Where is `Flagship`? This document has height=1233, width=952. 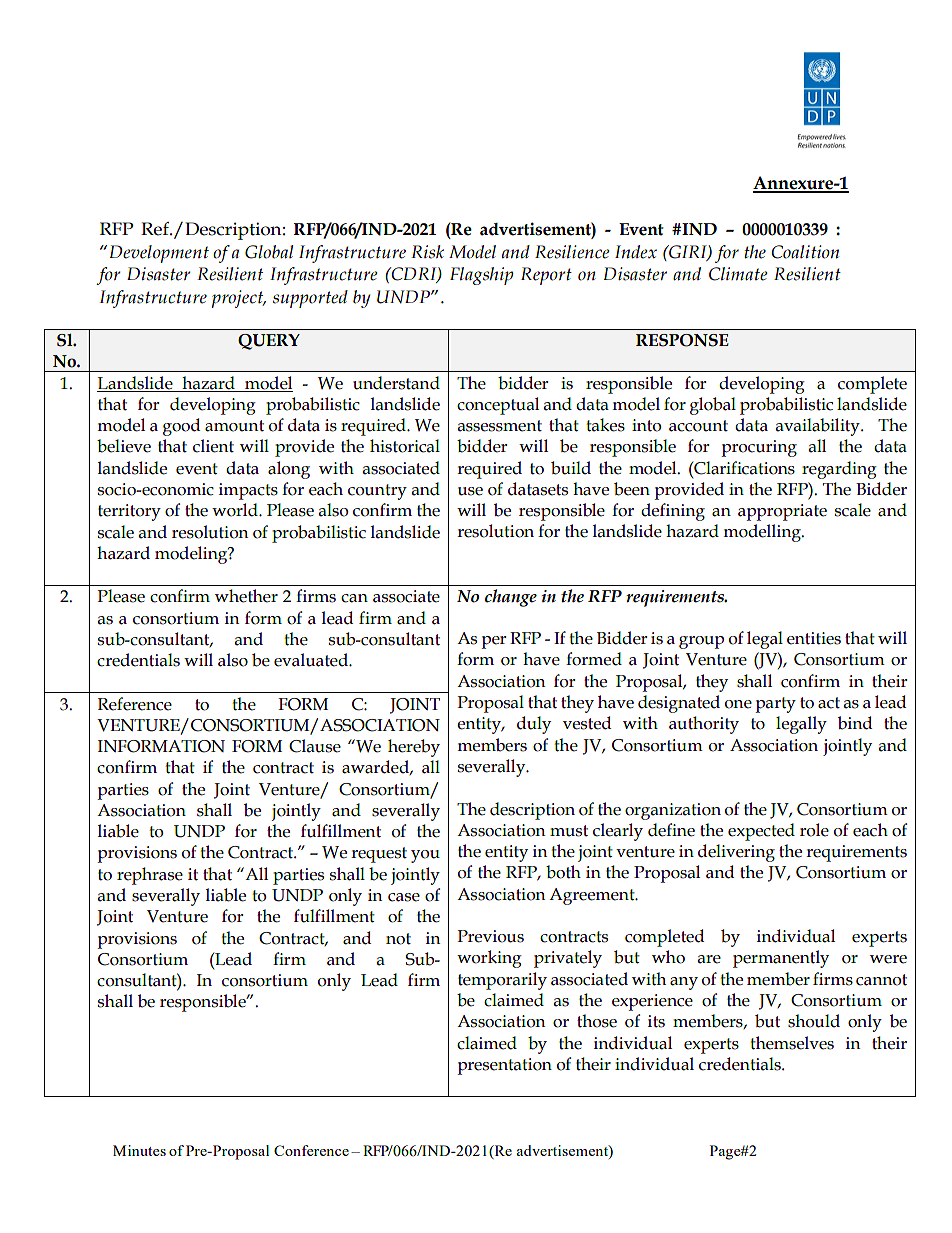
Flagship is located at coordinates (482, 276).
